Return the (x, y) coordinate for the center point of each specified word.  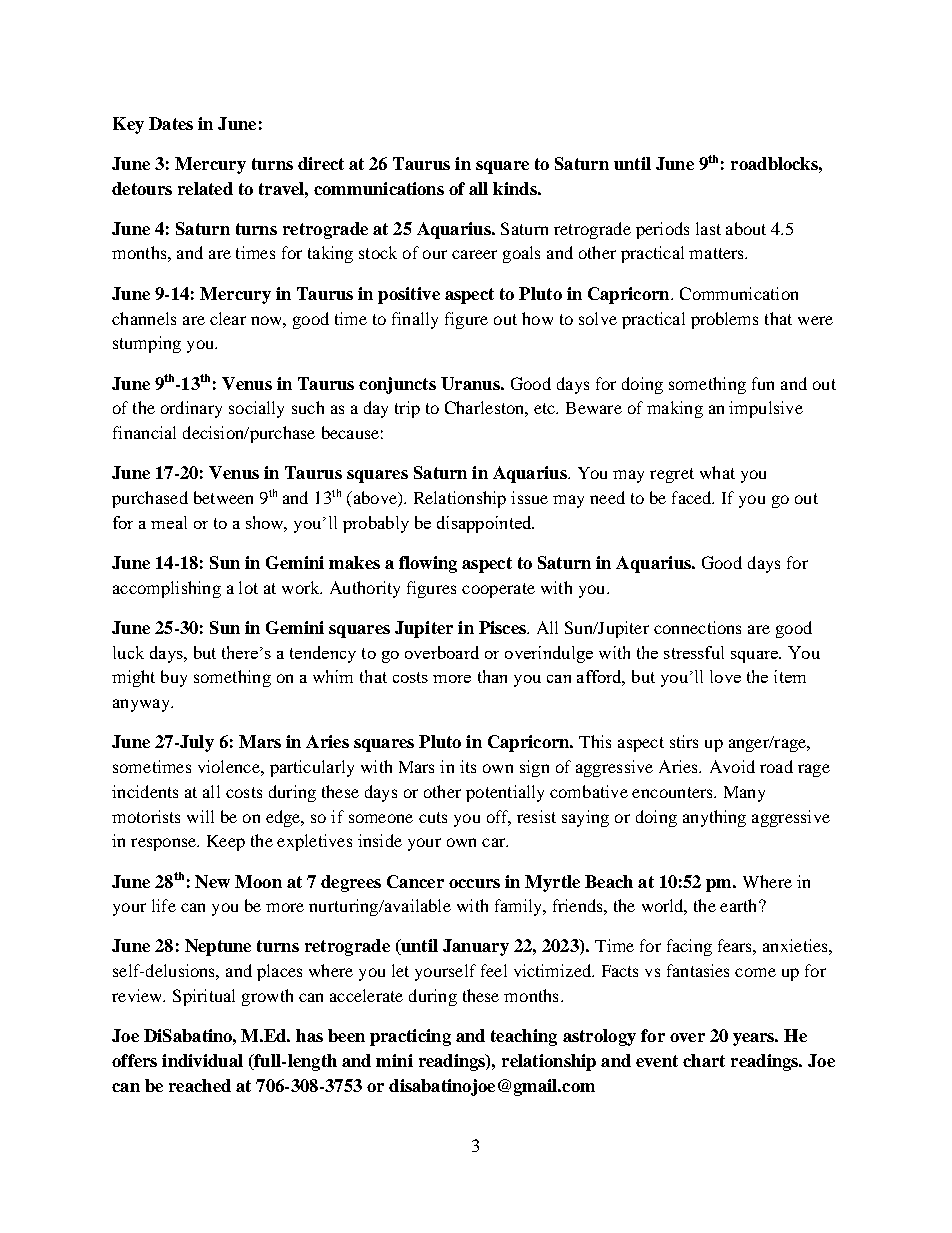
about (746, 228)
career (474, 254)
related (205, 188)
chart (704, 1060)
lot (248, 587)
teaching (524, 1037)
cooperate (498, 590)
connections (697, 627)
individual (202, 1060)
